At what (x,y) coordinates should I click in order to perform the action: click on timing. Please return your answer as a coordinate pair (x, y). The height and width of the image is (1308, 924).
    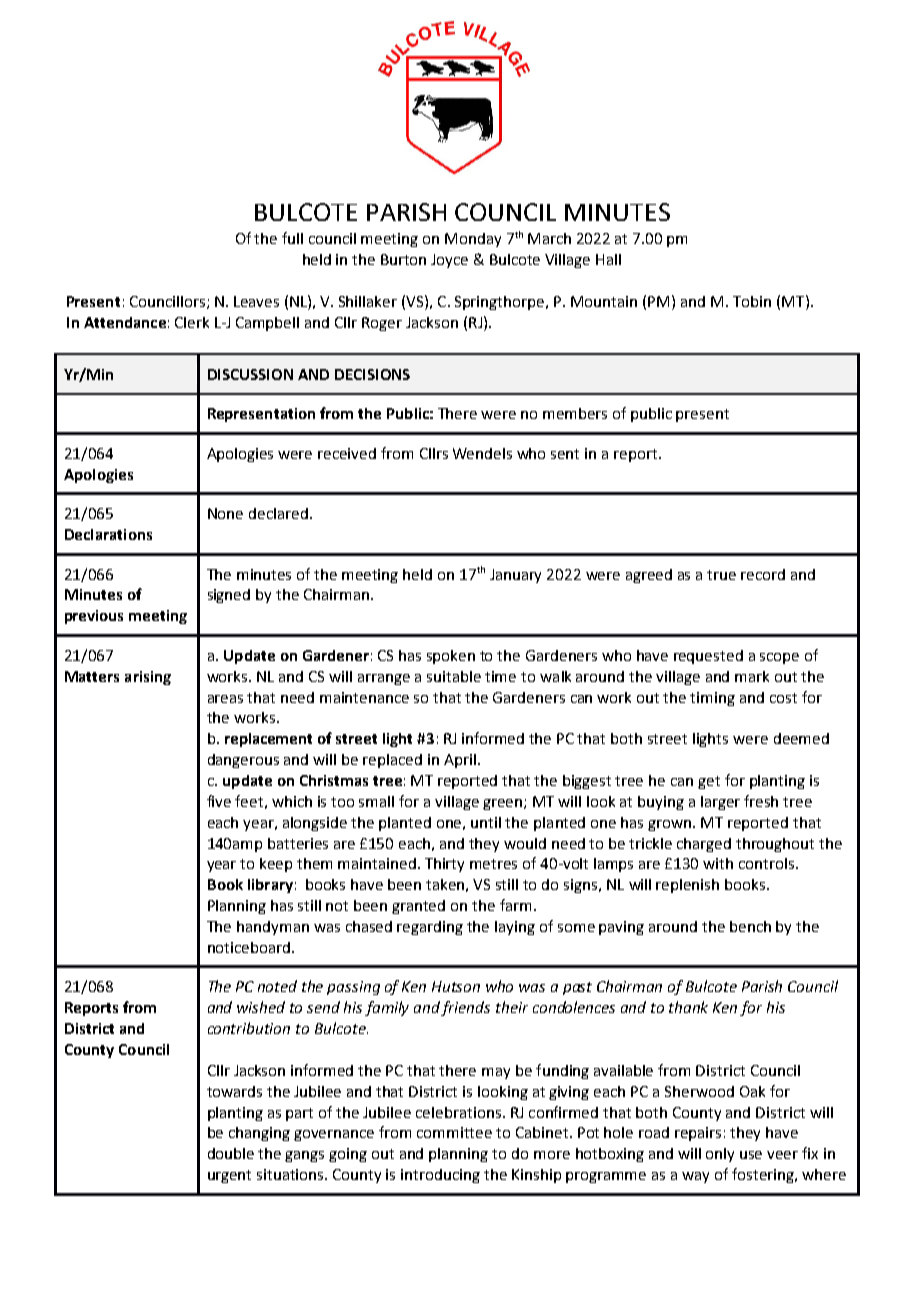
    Looking at the image, I should click on (712, 699).
